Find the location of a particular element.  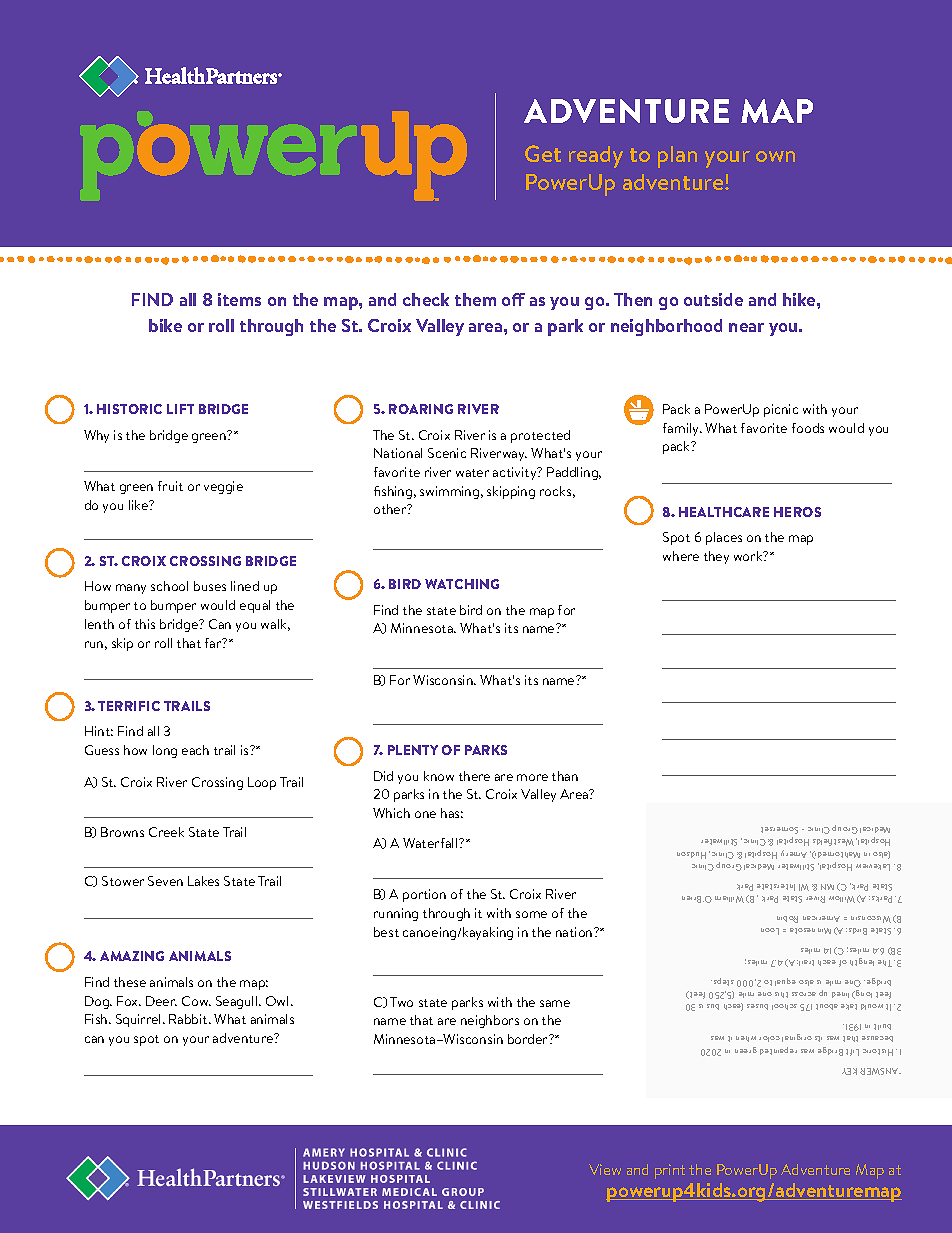

Loop is located at coordinates (262, 783).
